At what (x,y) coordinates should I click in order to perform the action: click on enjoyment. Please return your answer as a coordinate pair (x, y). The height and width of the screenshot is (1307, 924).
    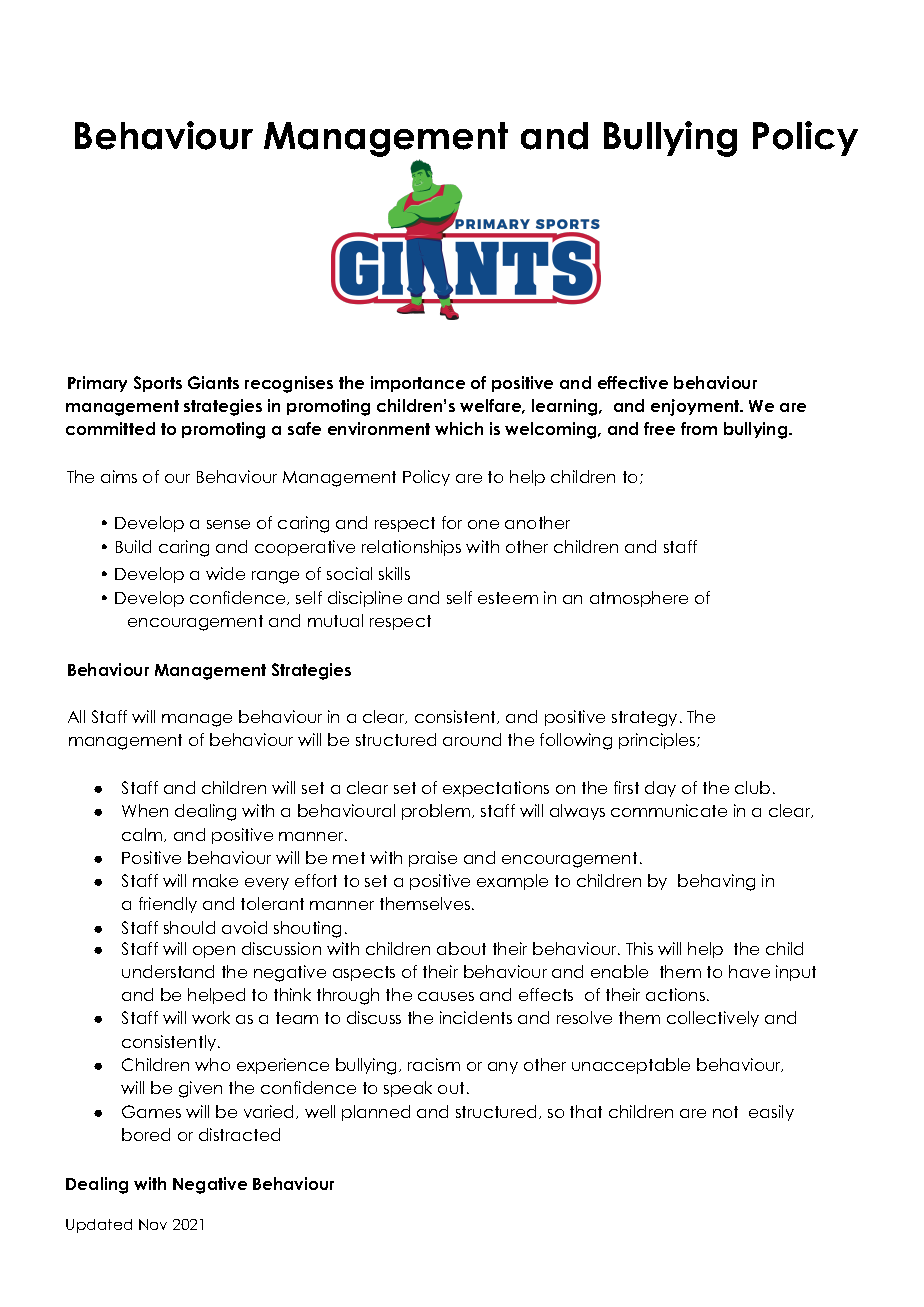
    Looking at the image, I should click on (696, 407).
